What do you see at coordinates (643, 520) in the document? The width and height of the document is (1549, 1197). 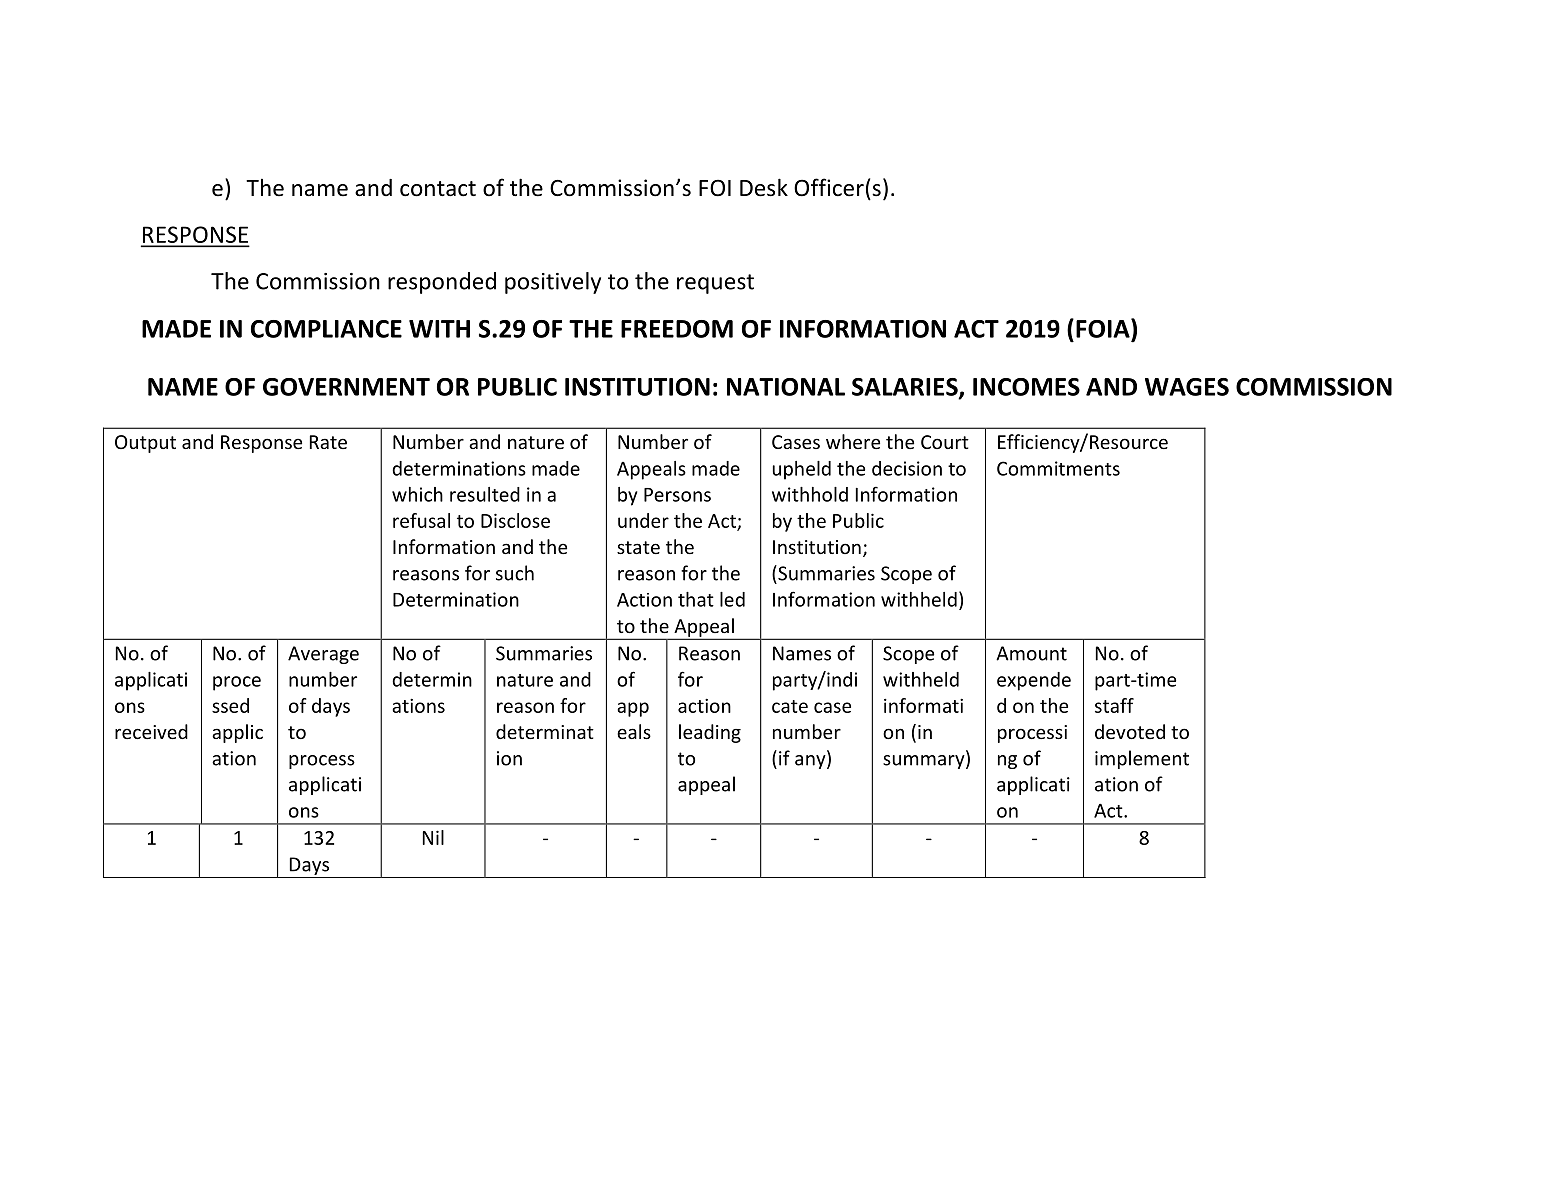 I see `under` at bounding box center [643, 520].
